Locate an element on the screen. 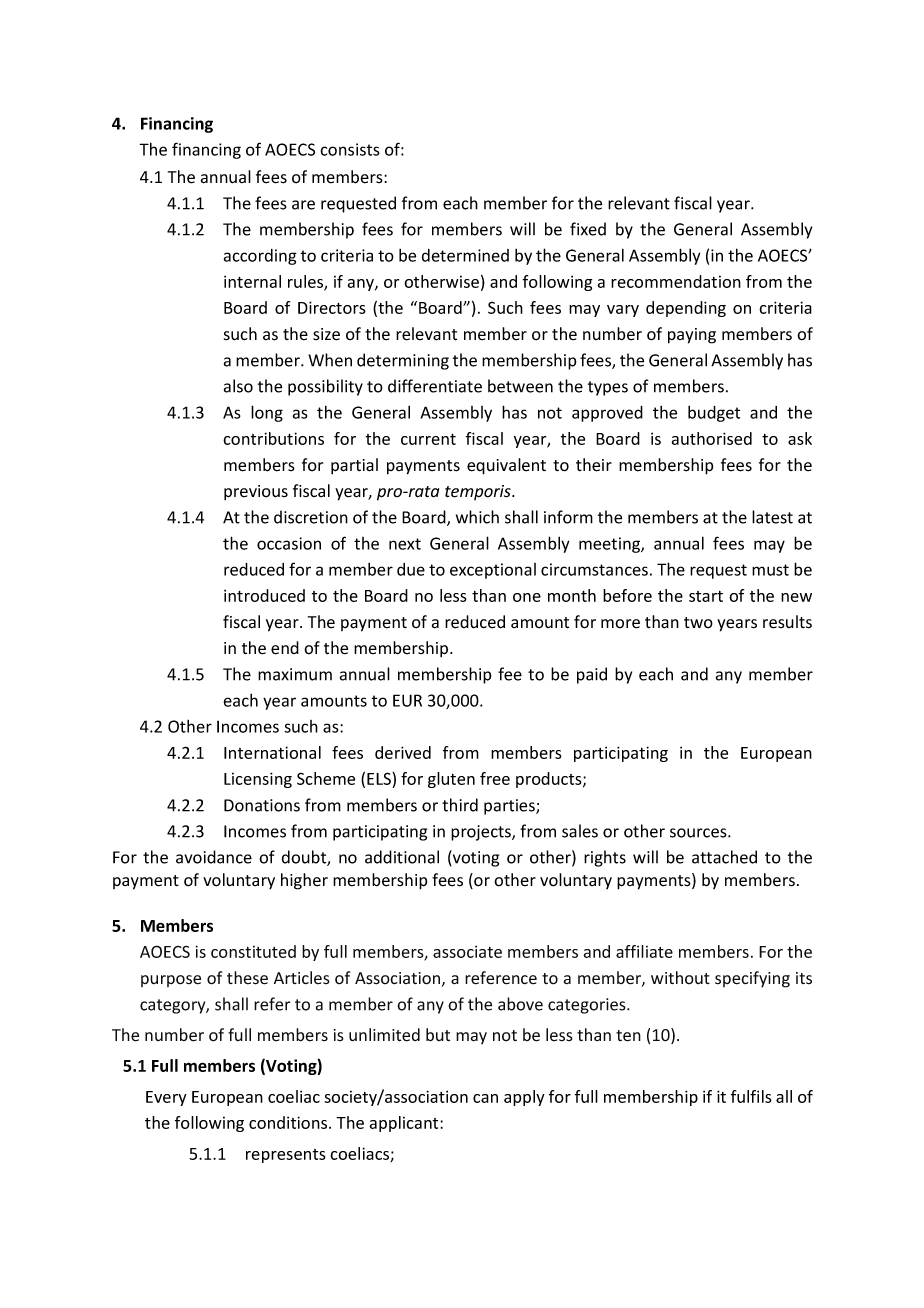 The width and height of the screenshot is (924, 1308). maximum is located at coordinates (295, 674).
